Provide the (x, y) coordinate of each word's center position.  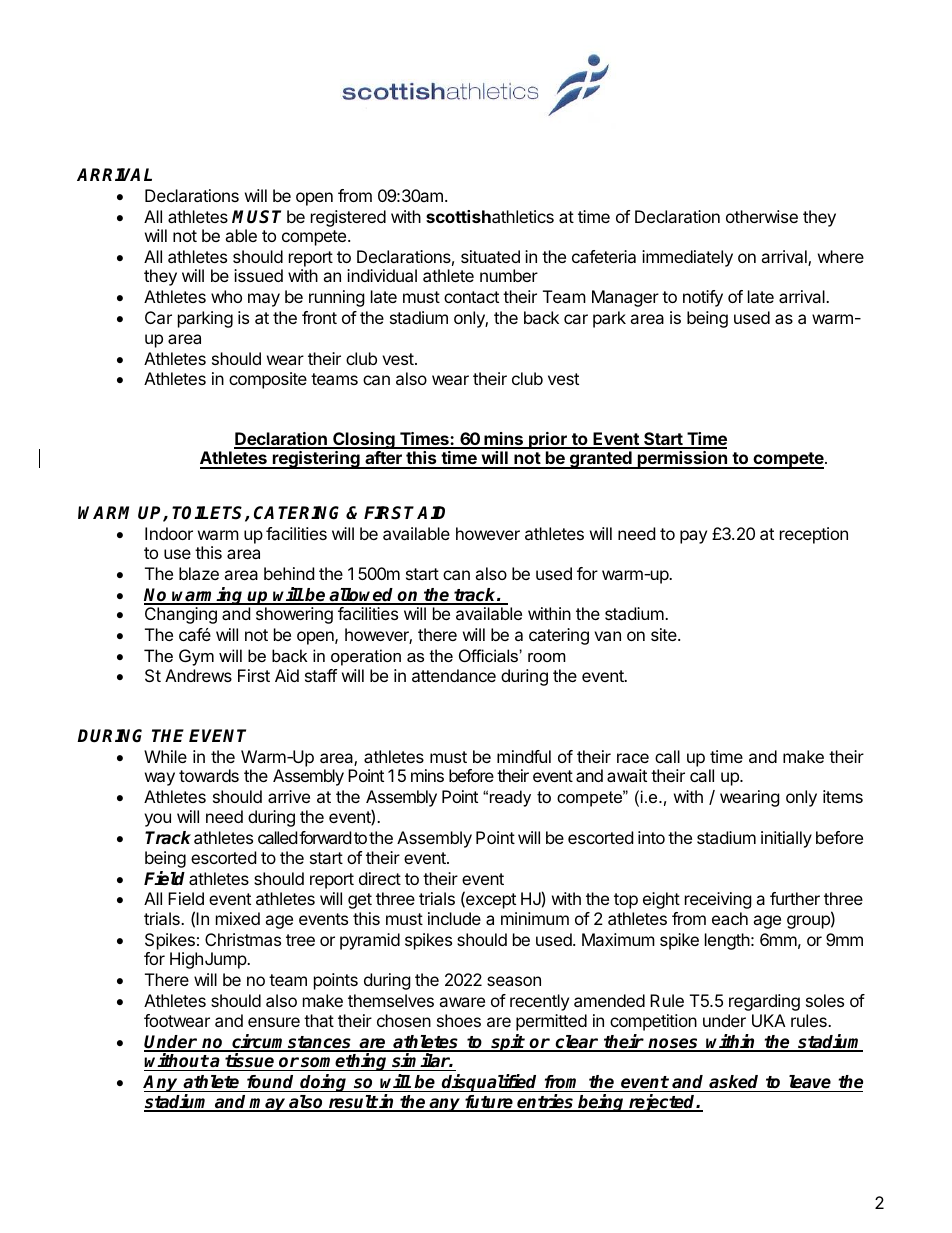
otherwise (762, 216)
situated (490, 256)
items (843, 796)
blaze (199, 573)
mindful (524, 756)
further (795, 898)
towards (209, 775)
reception (814, 535)
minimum (535, 918)
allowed (362, 596)
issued (258, 275)
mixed (238, 918)
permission (682, 460)
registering (316, 460)
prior (548, 440)
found (270, 1082)
